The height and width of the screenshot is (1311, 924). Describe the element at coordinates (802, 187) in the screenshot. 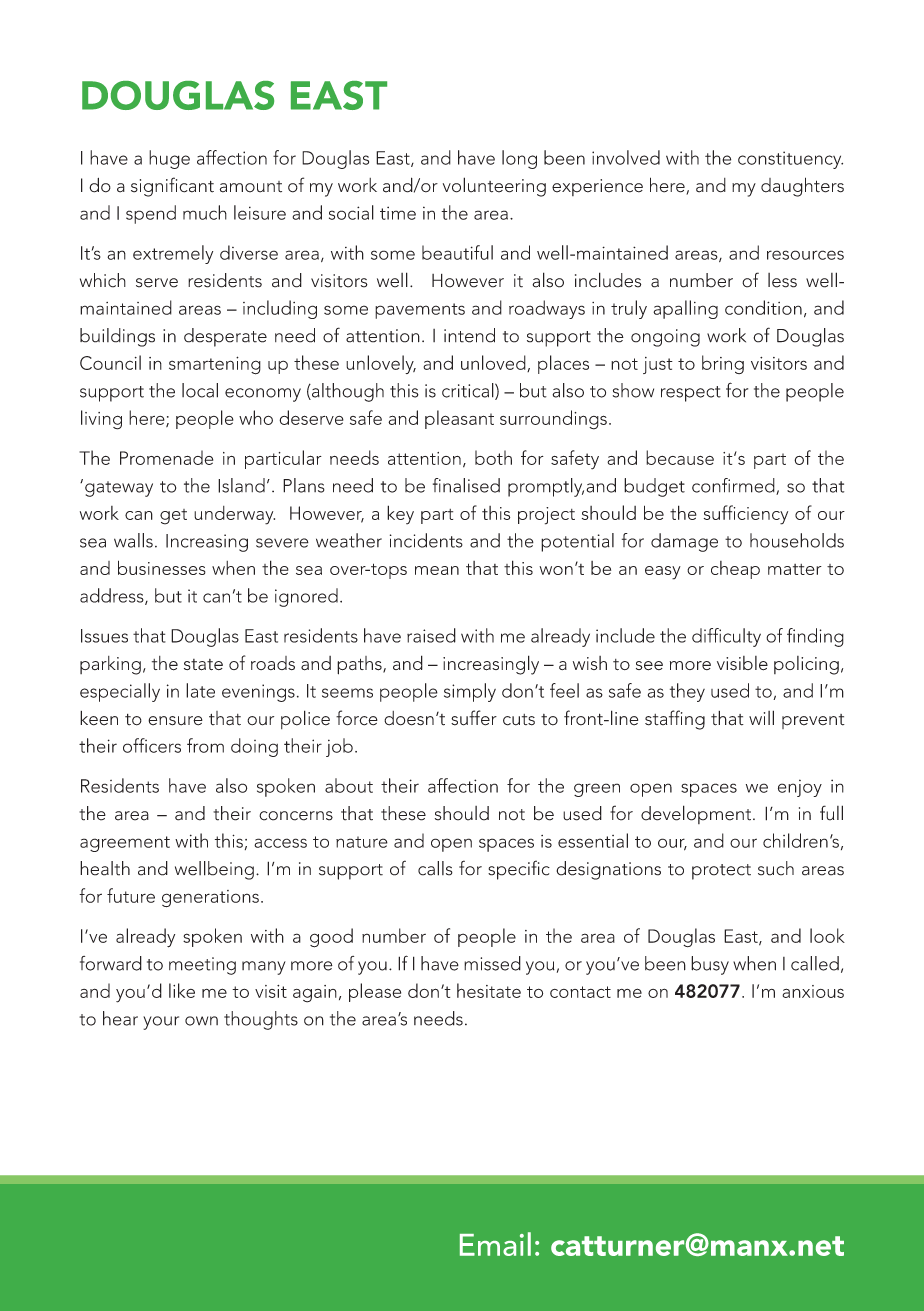

I see `daughters` at that location.
